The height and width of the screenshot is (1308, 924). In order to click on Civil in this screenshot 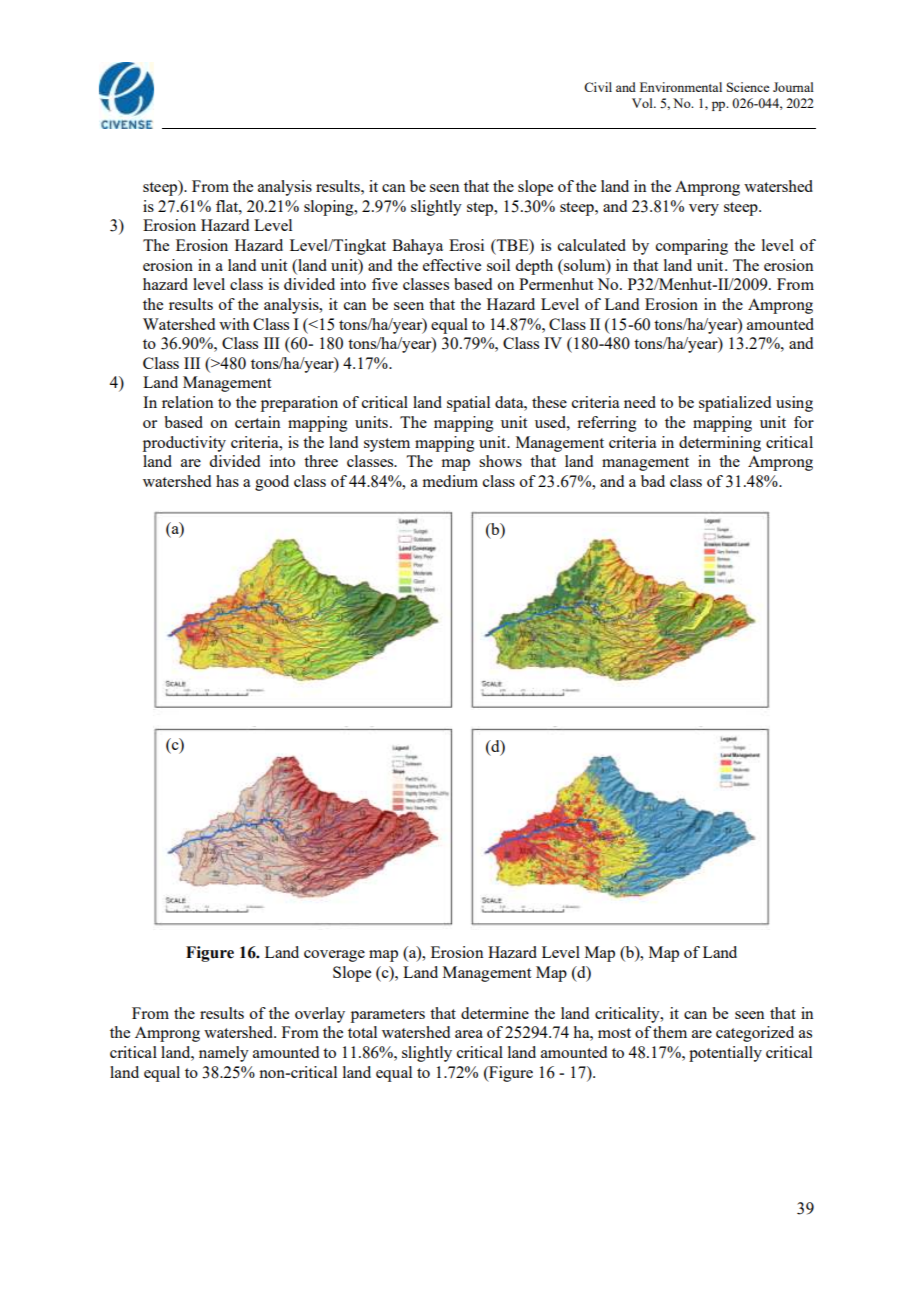, I will do `click(598, 87)`.
